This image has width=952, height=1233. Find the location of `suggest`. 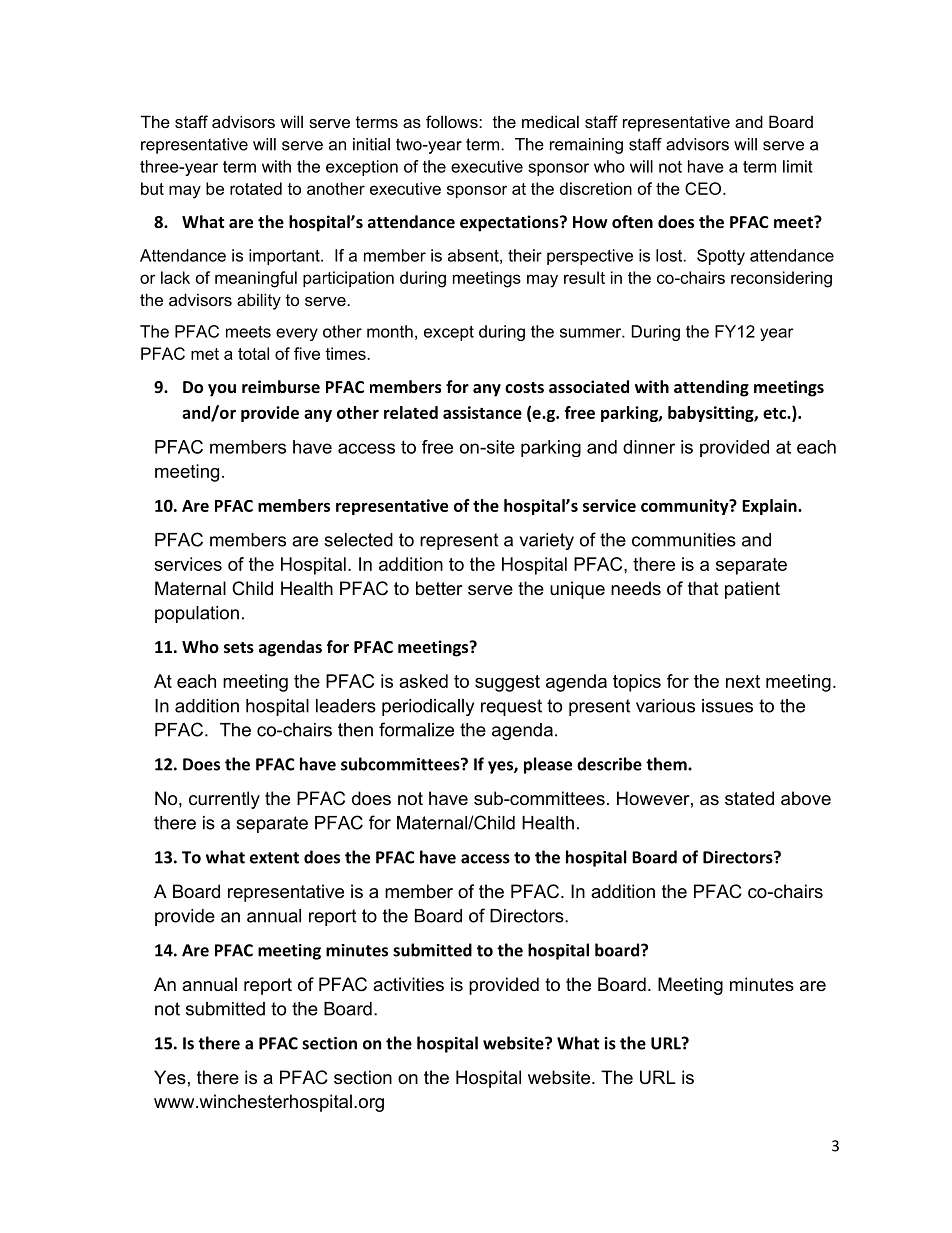

suggest is located at coordinates (507, 683).
